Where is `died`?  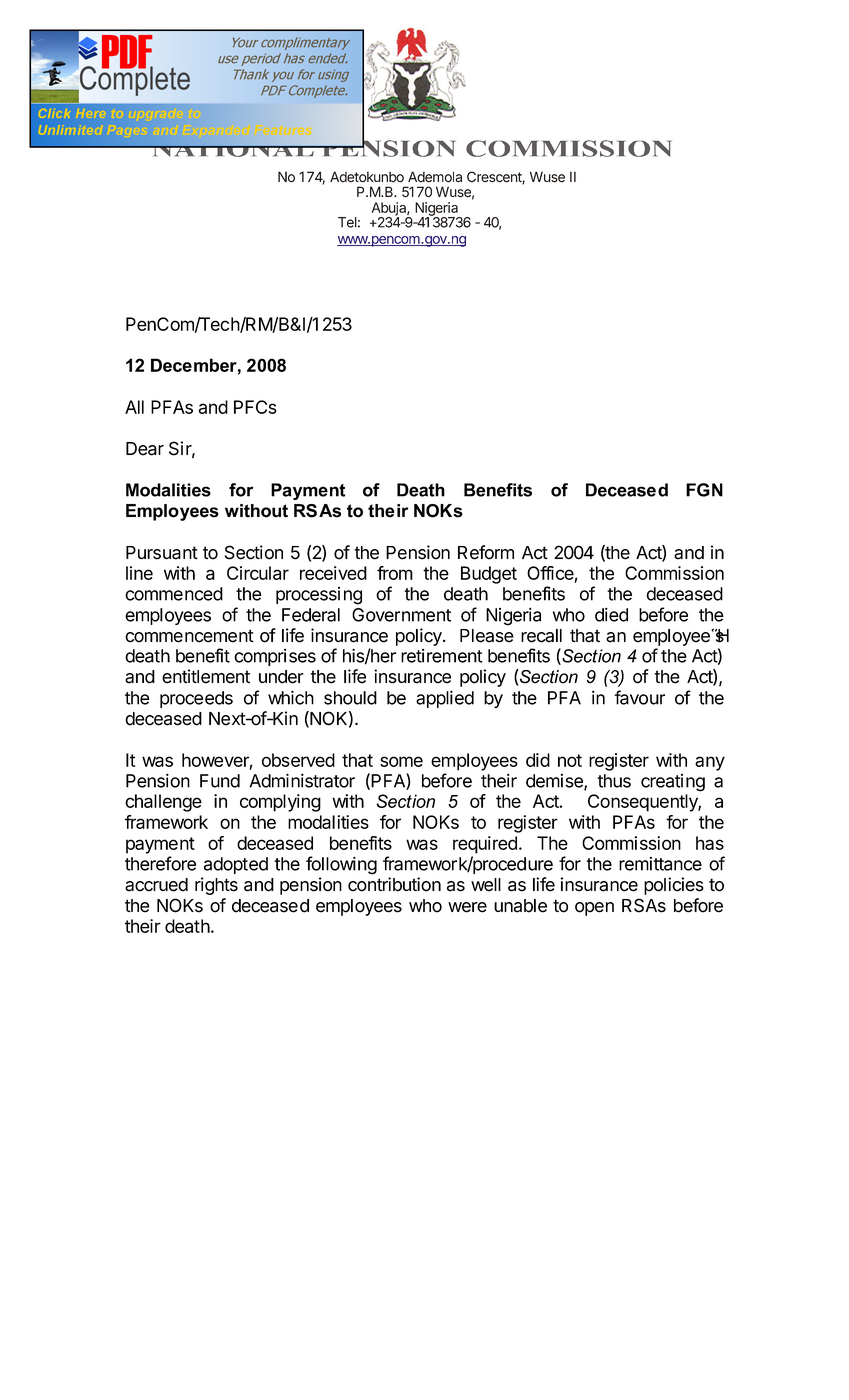 died is located at coordinates (611, 614).
